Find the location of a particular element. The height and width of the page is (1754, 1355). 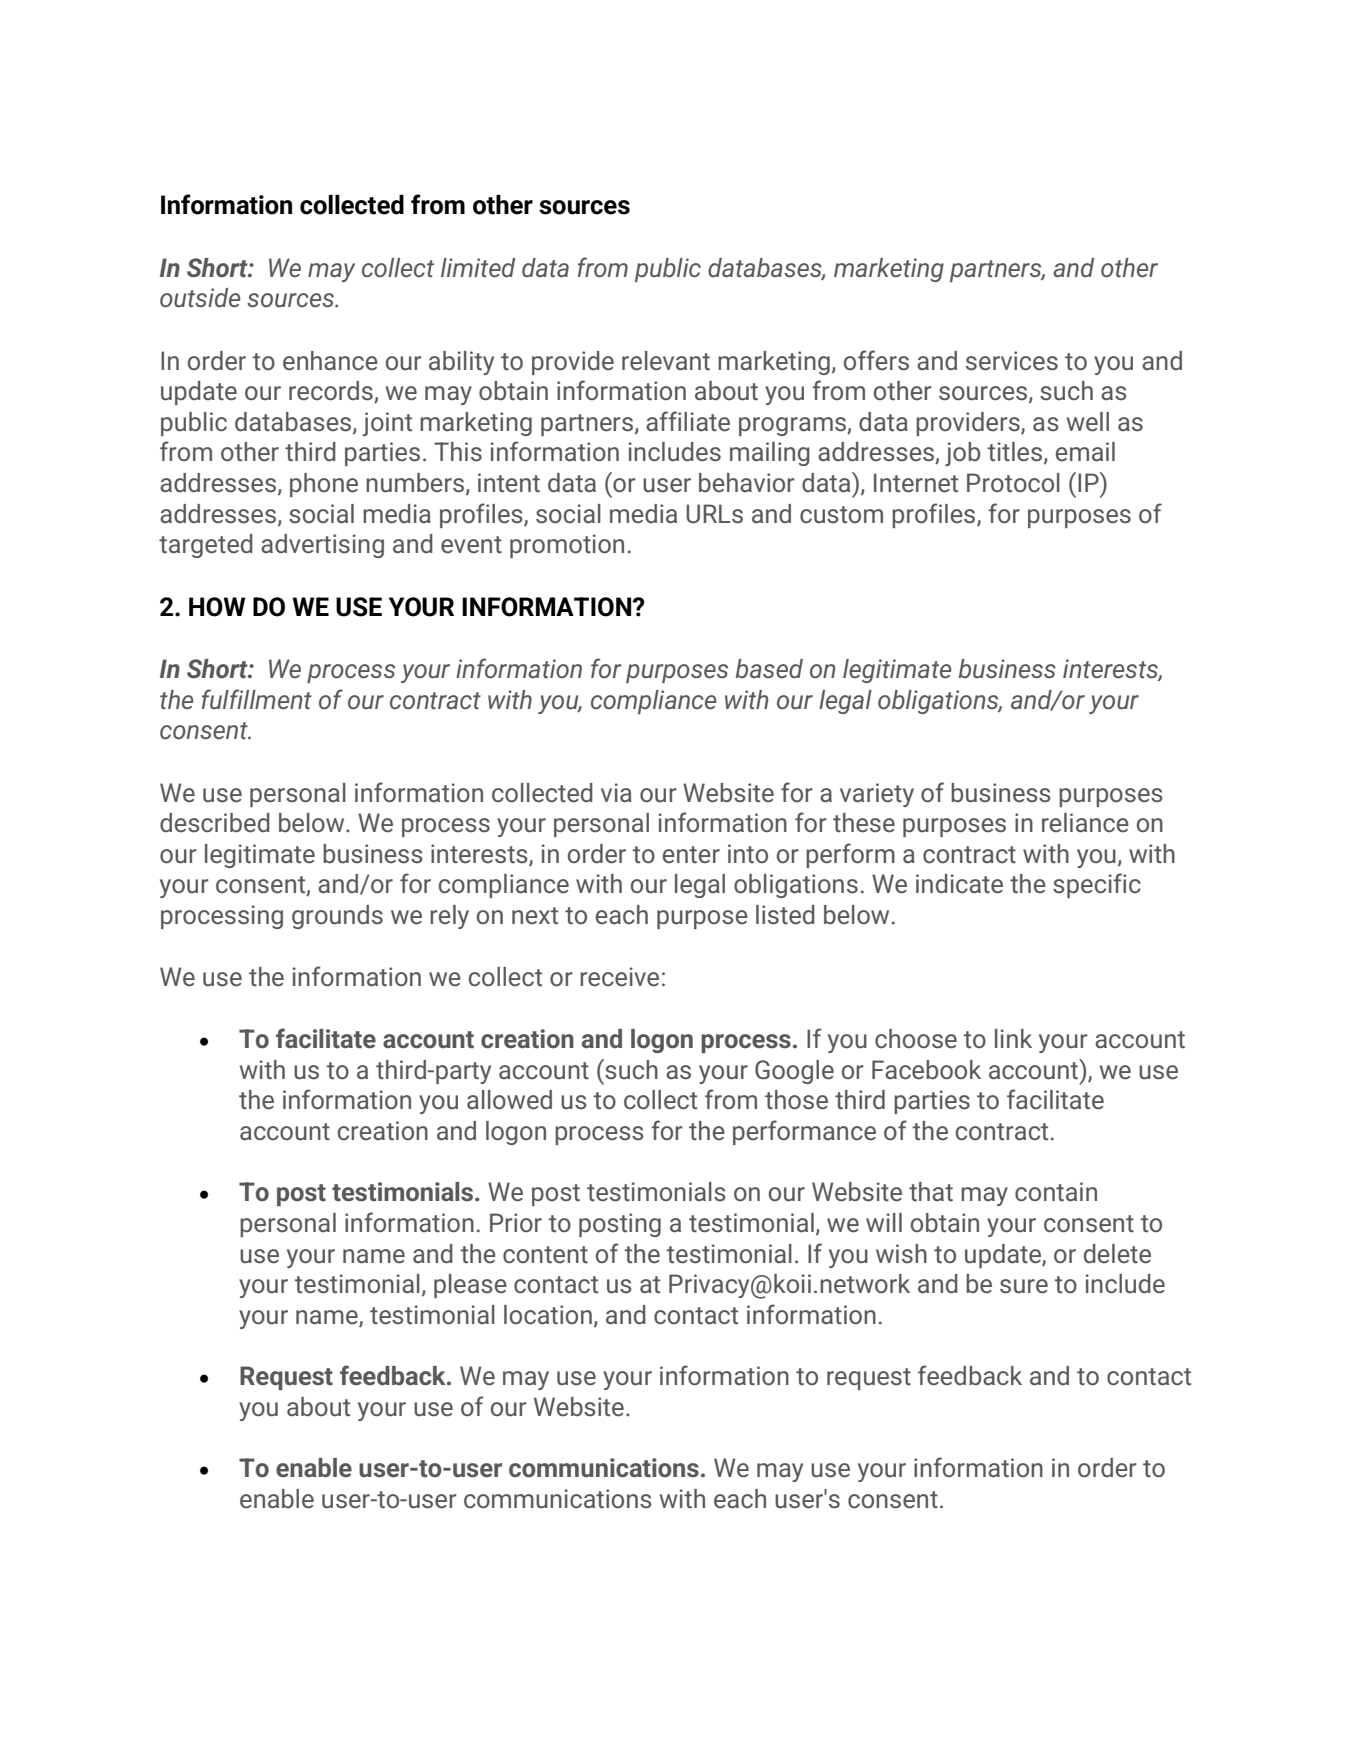

indicate is located at coordinates (959, 884).
